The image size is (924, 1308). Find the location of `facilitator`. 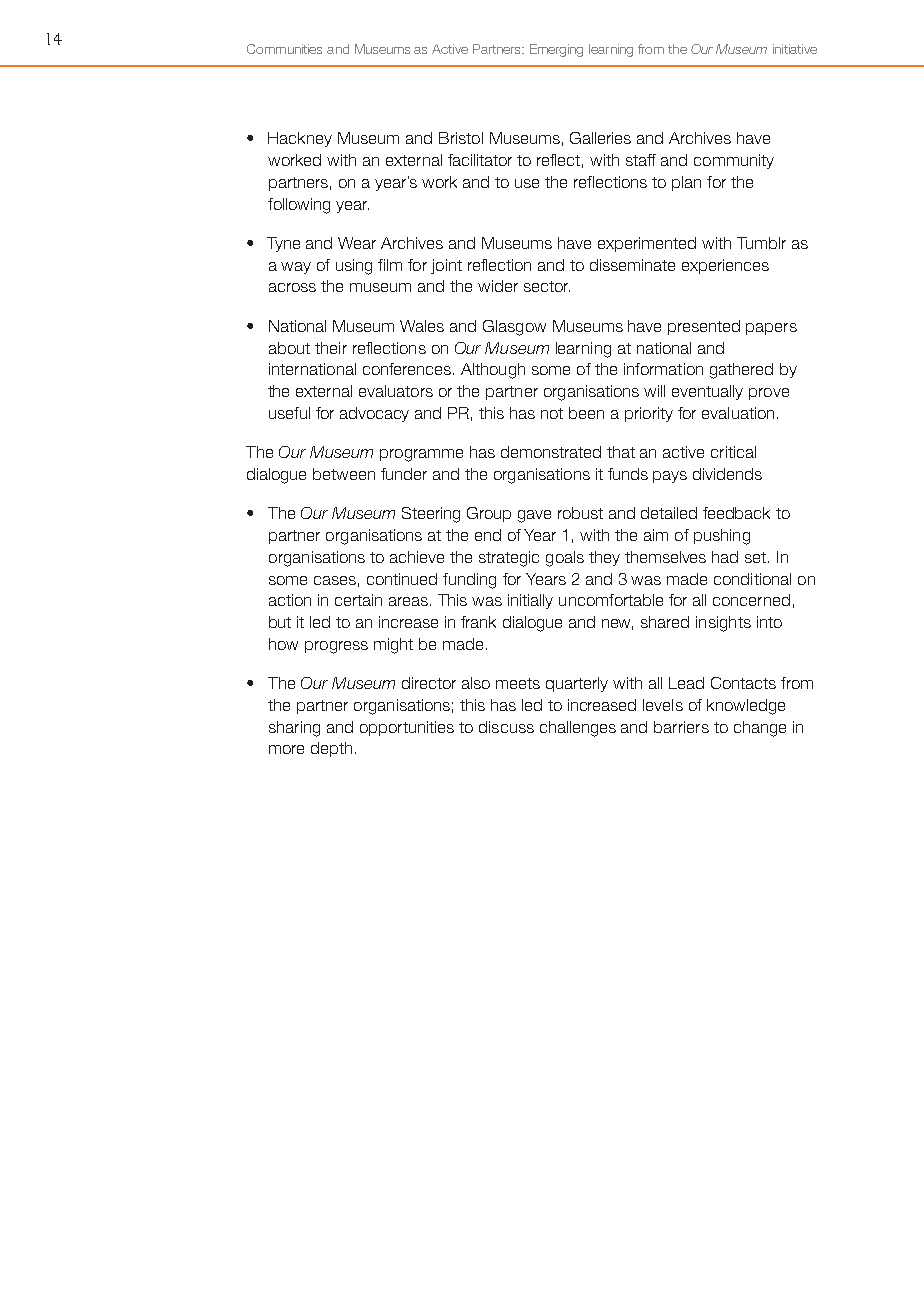

facilitator is located at coordinates (480, 160).
